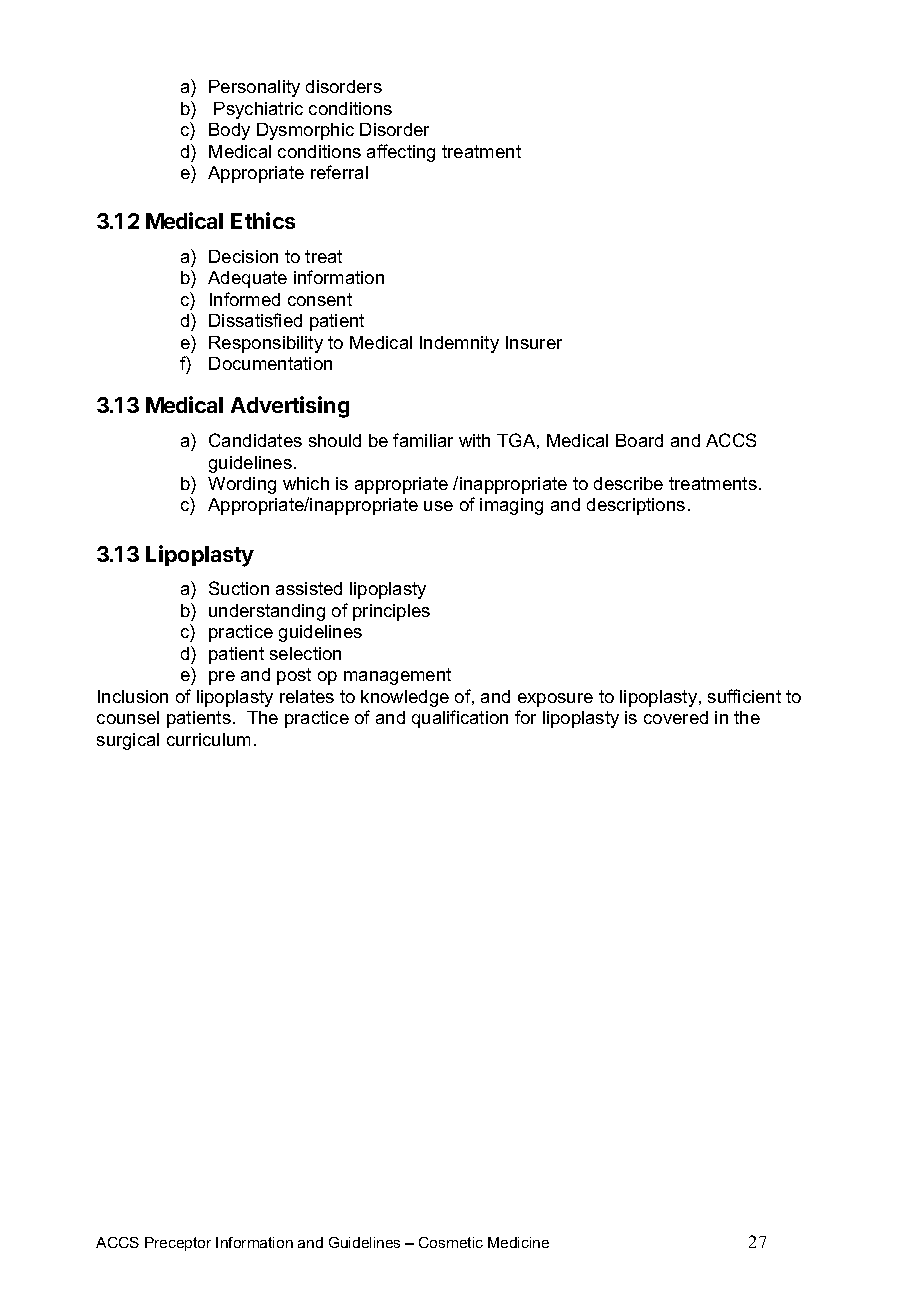 This screenshot has height=1308, width=924. Describe the element at coordinates (534, 342) in the screenshot. I see `Insurer` at that location.
